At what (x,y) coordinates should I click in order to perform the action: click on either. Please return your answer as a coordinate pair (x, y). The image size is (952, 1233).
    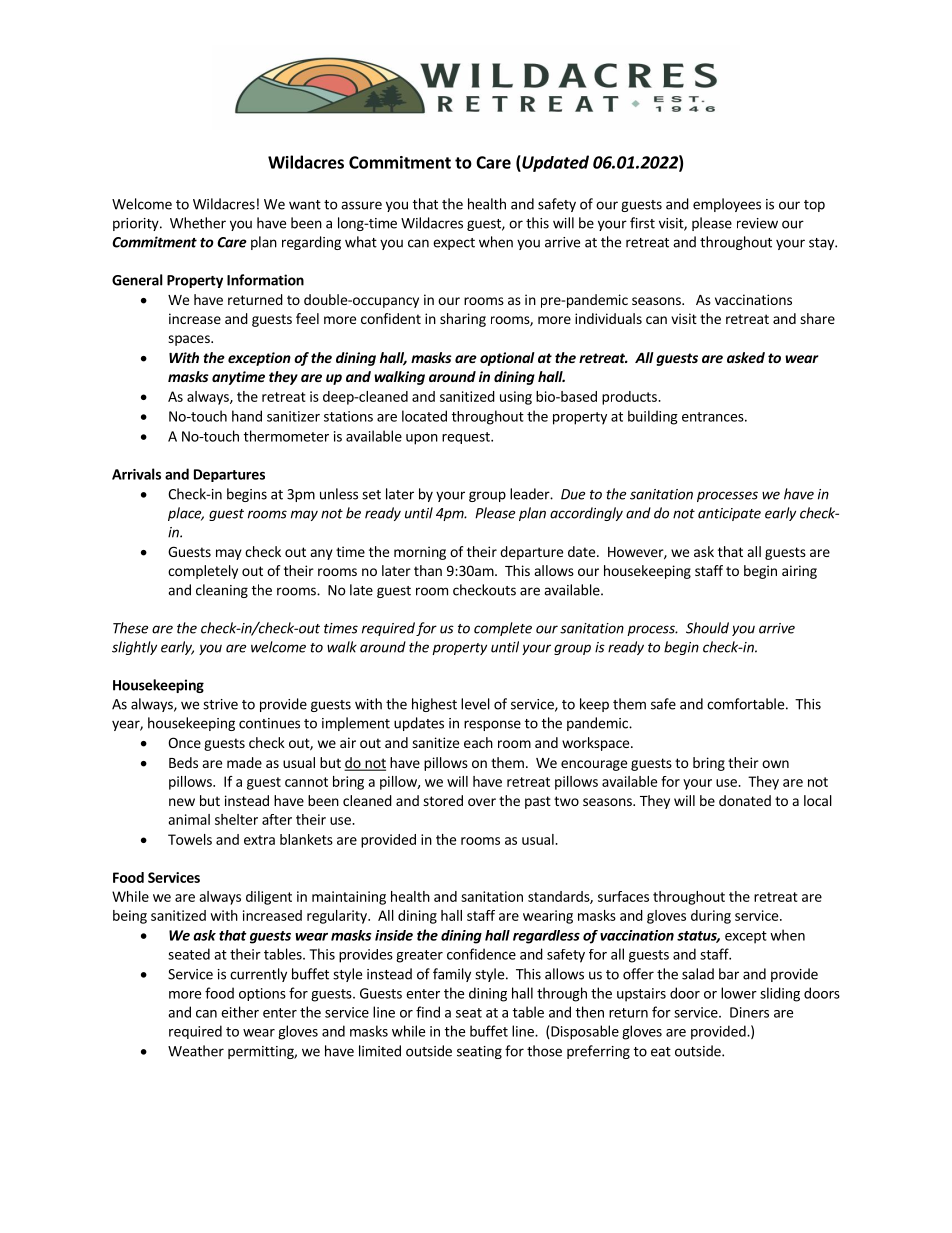
    Looking at the image, I should click on (240, 1012).
